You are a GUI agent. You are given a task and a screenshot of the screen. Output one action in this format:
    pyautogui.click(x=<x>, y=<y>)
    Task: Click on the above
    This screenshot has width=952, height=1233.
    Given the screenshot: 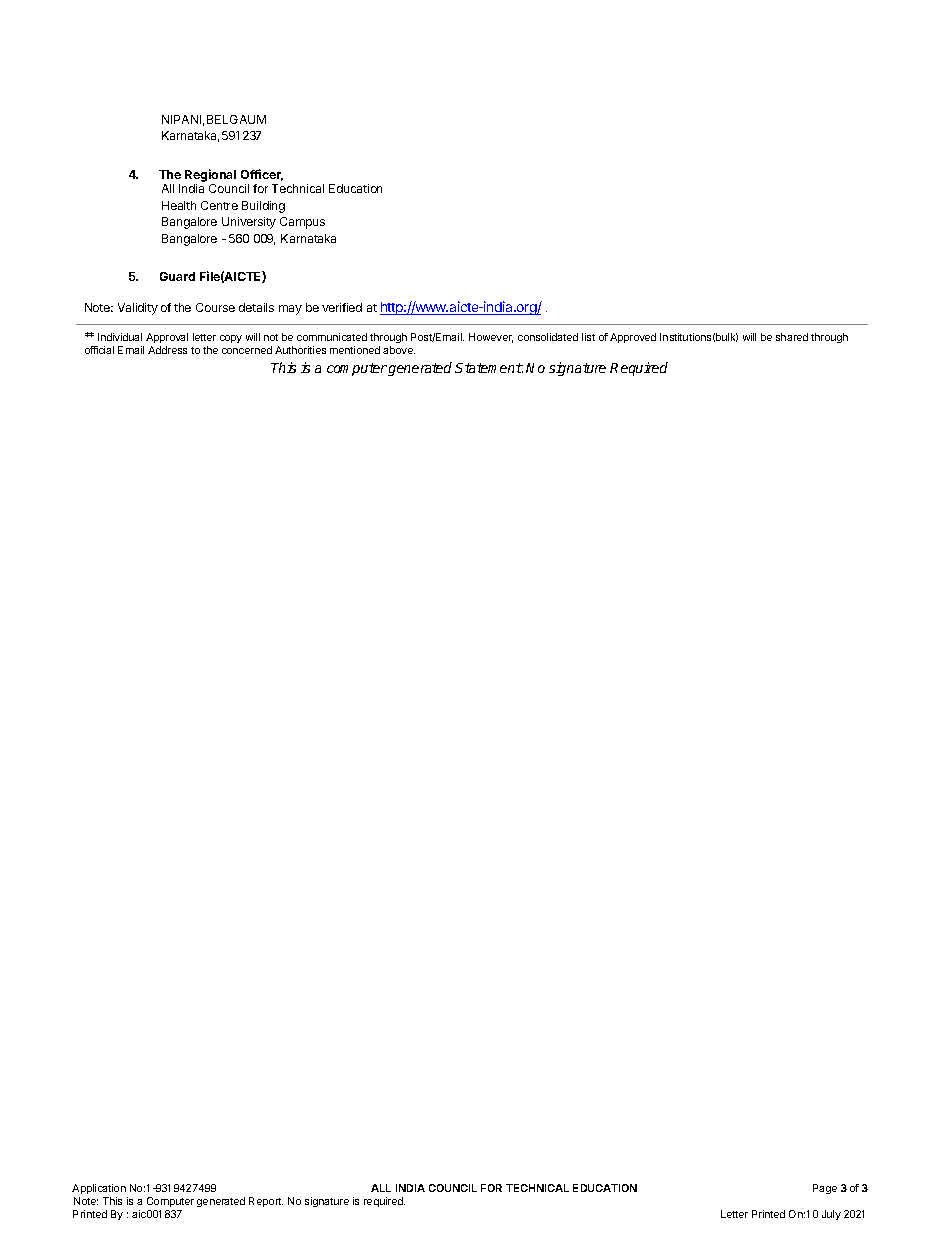 What is the action you would take?
    pyautogui.click(x=399, y=350)
